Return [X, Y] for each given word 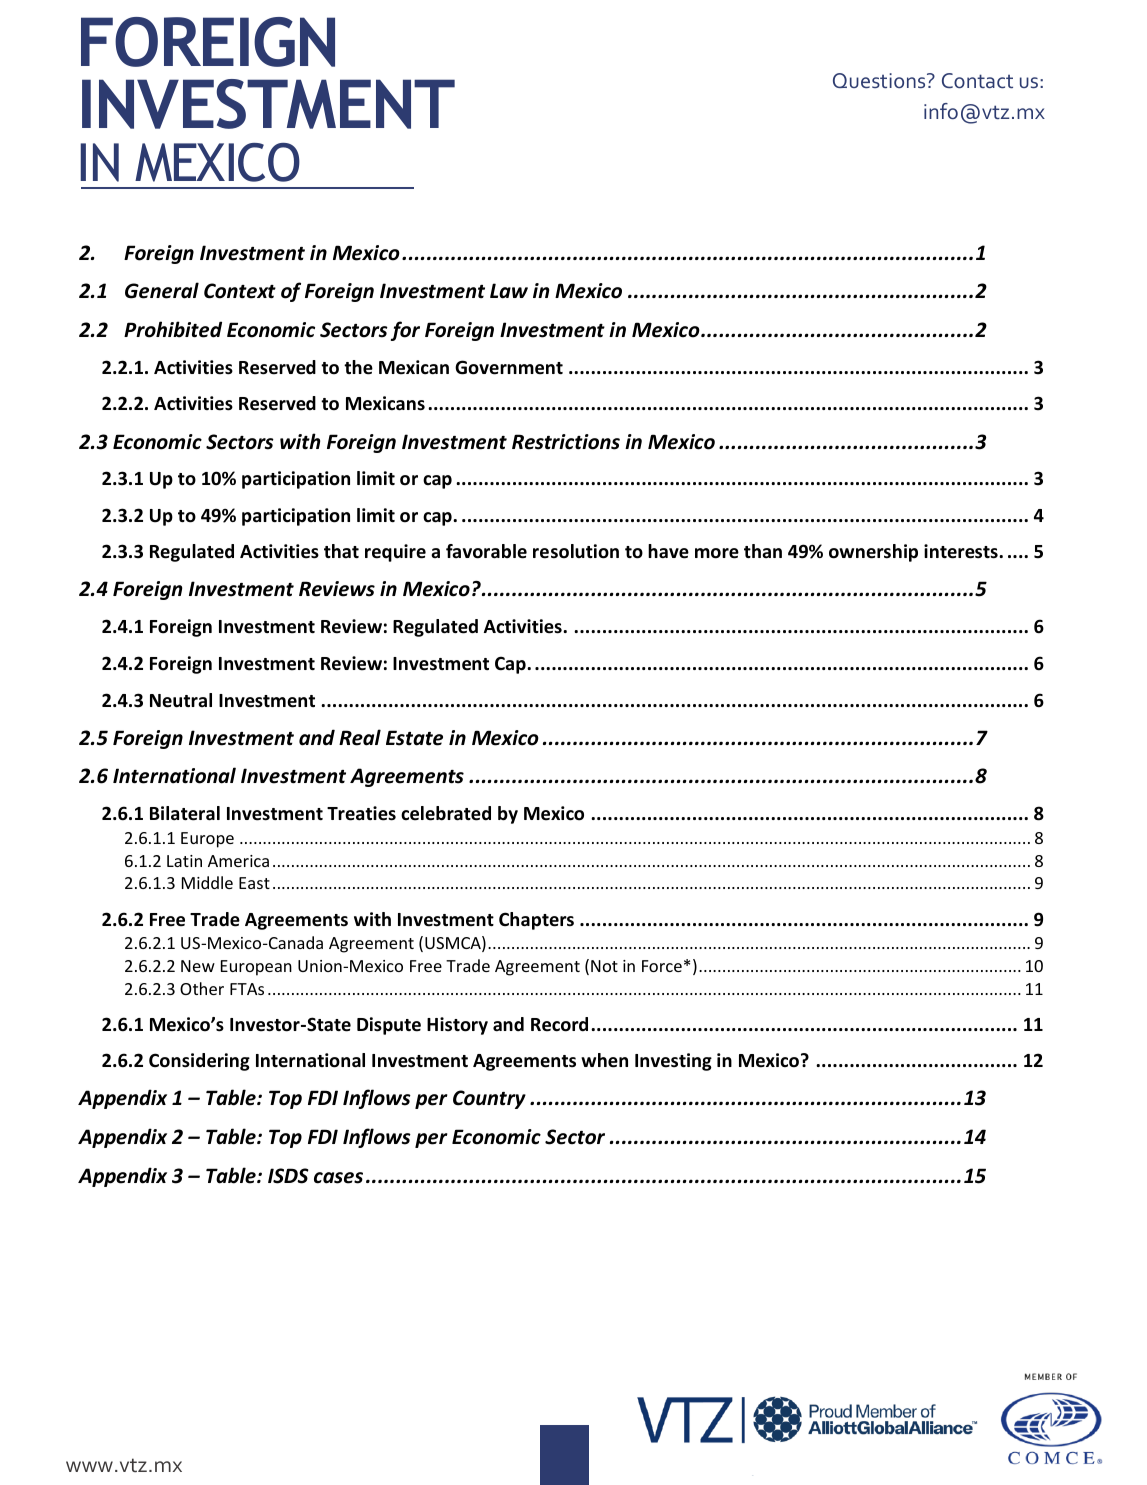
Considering [199, 1062]
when [604, 1060]
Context [240, 291]
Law [509, 291]
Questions [880, 81]
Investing [673, 1062]
